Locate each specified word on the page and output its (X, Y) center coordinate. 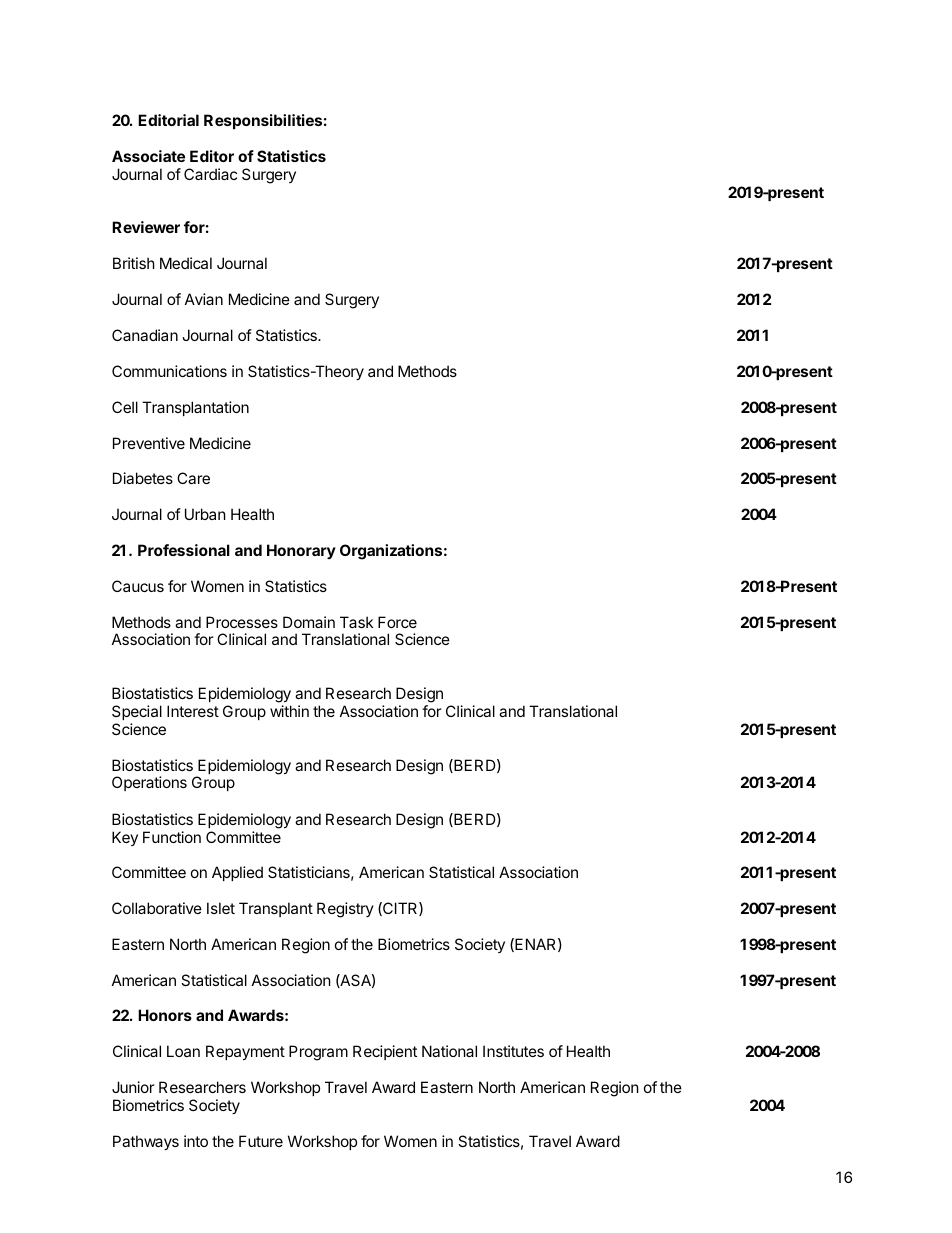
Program (318, 1053)
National (449, 1051)
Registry (345, 910)
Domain (309, 622)
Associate (148, 156)
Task (356, 622)
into (196, 1141)
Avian (204, 299)
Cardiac (210, 174)
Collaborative (157, 908)
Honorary (301, 551)
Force (397, 622)
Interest (193, 711)
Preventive (149, 443)
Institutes (513, 1051)
